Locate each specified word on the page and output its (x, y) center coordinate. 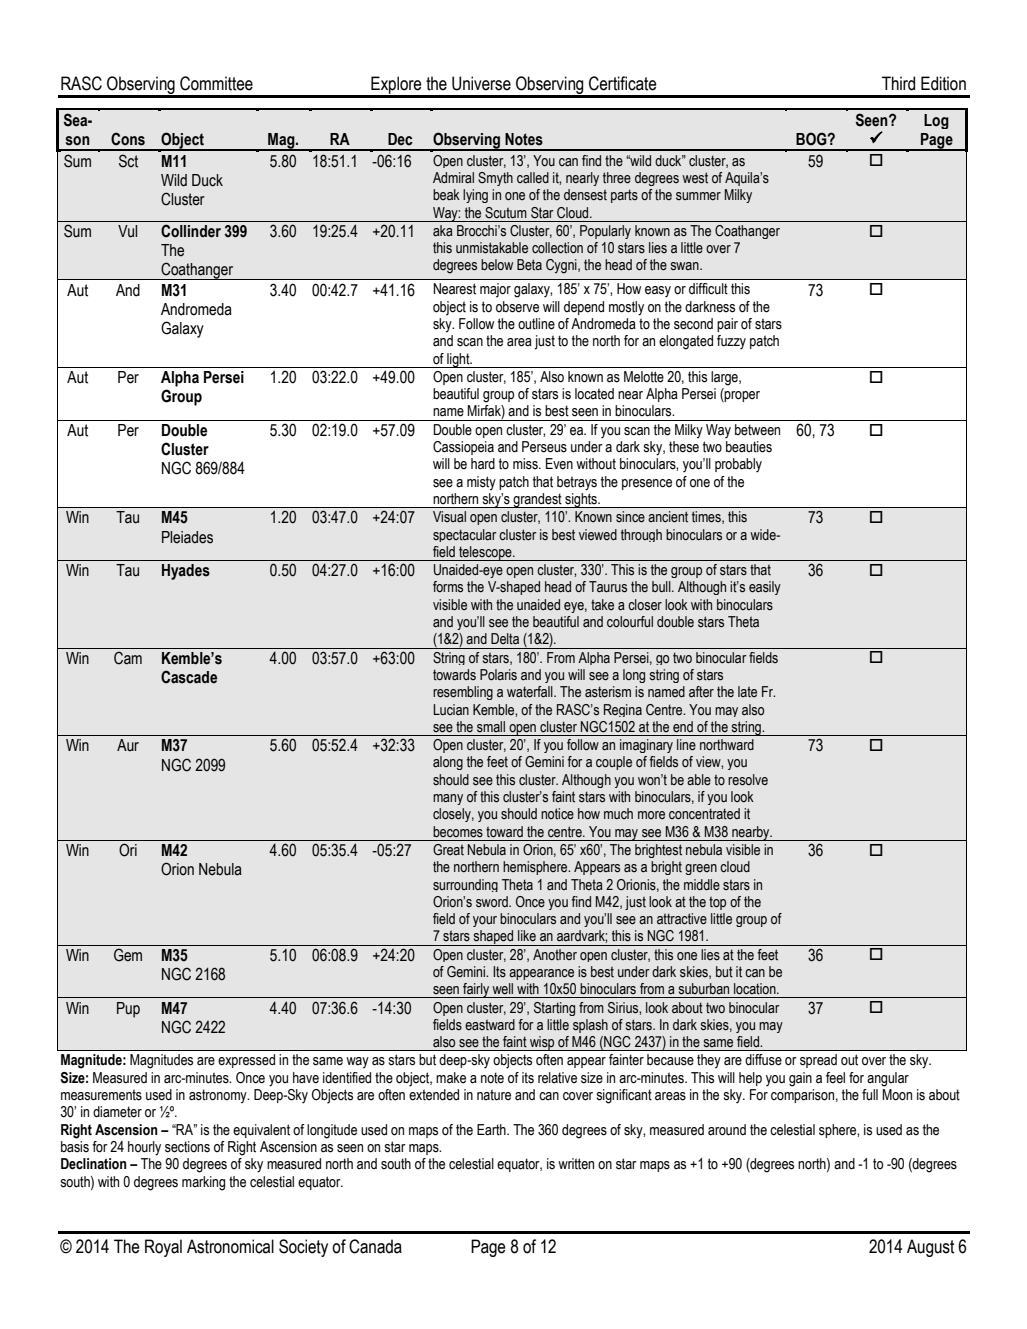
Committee (216, 83)
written (576, 1164)
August (930, 1248)
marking (203, 1183)
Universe (481, 83)
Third (898, 83)
